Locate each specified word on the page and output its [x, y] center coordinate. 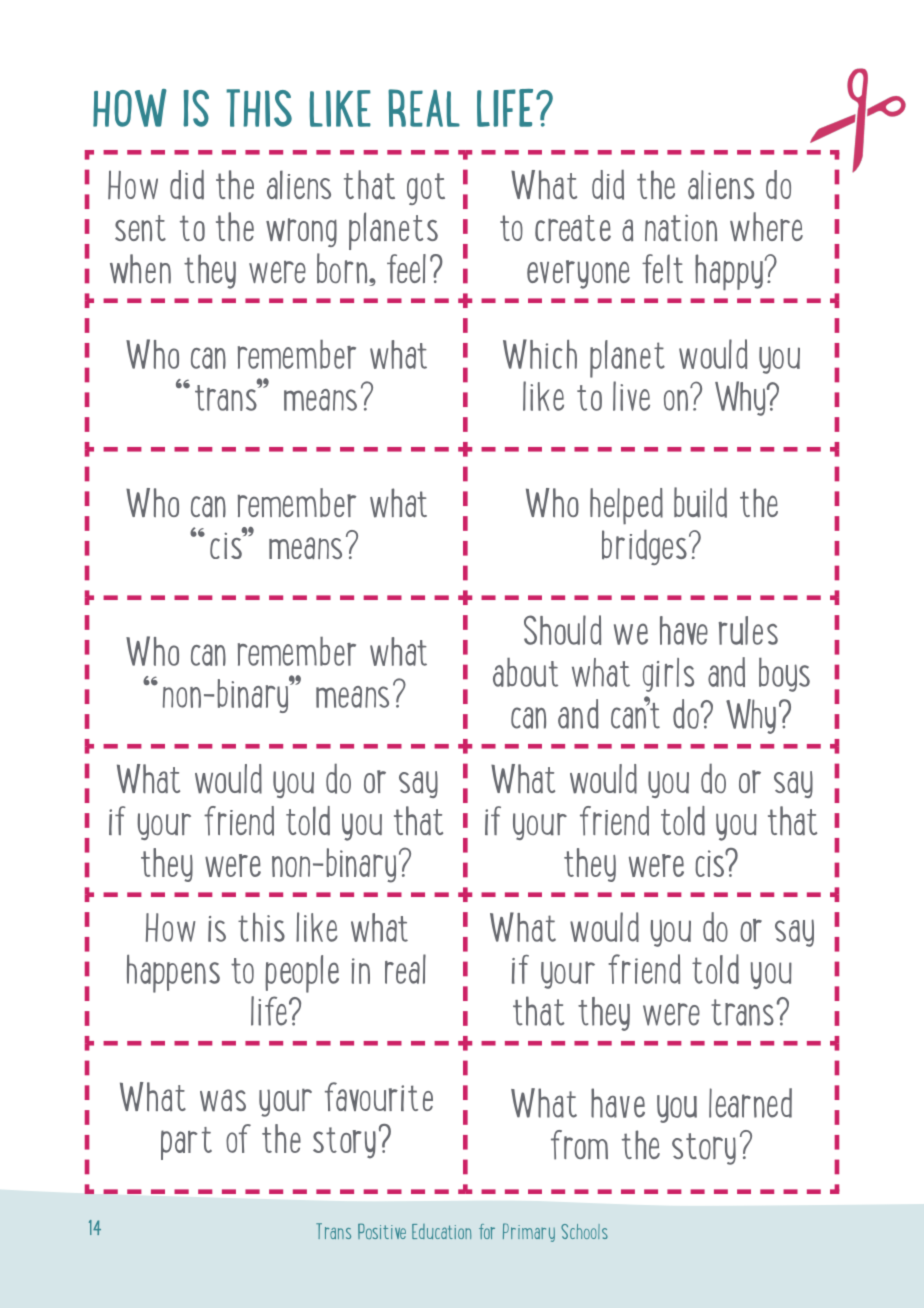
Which [540, 354]
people [302, 974]
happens [173, 974]
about [525, 672]
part [186, 1143]
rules [748, 630]
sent [140, 228]
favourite [379, 1096]
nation [681, 227]
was [223, 1100]
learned [750, 1103]
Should [562, 630]
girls [668, 675]
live [631, 396]
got [426, 189]
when [140, 269]
